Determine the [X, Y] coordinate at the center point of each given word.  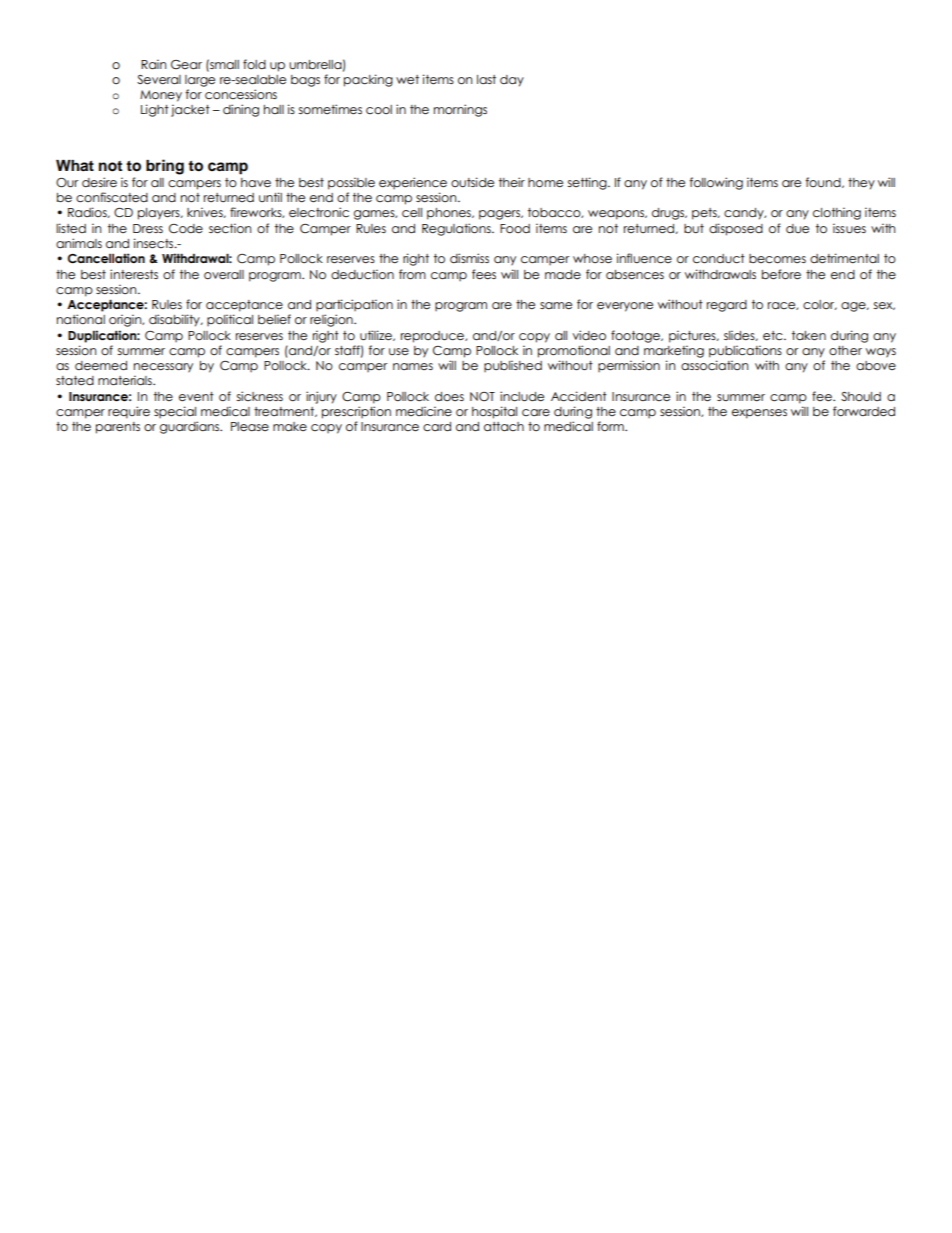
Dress [148, 229]
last [486, 79]
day [512, 81]
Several [159, 80]
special [175, 412]
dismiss [469, 258]
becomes [777, 259]
